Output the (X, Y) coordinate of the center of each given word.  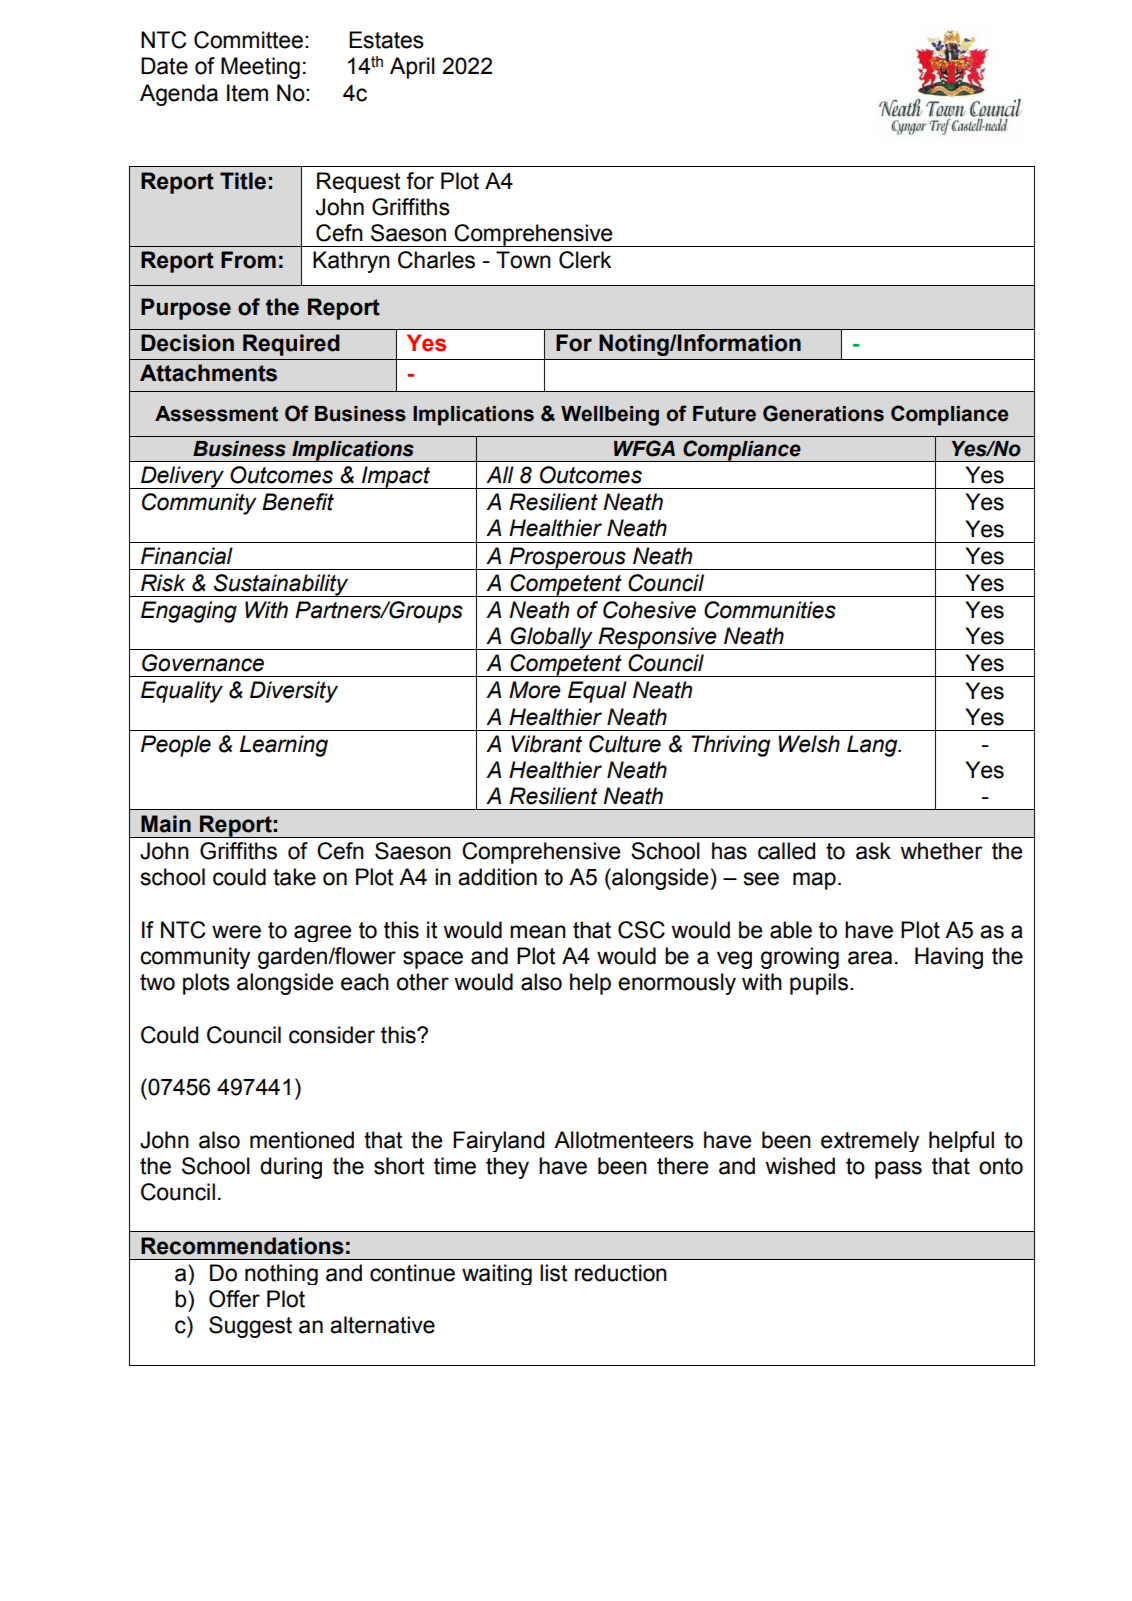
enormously (677, 984)
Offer (234, 1299)
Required (291, 345)
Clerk (585, 260)
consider (332, 1035)
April (412, 68)
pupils (819, 984)
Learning (284, 746)
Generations (823, 413)
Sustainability (281, 585)
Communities (770, 610)
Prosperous (567, 558)
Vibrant (546, 744)
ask (873, 851)
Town (523, 260)
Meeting (260, 68)
